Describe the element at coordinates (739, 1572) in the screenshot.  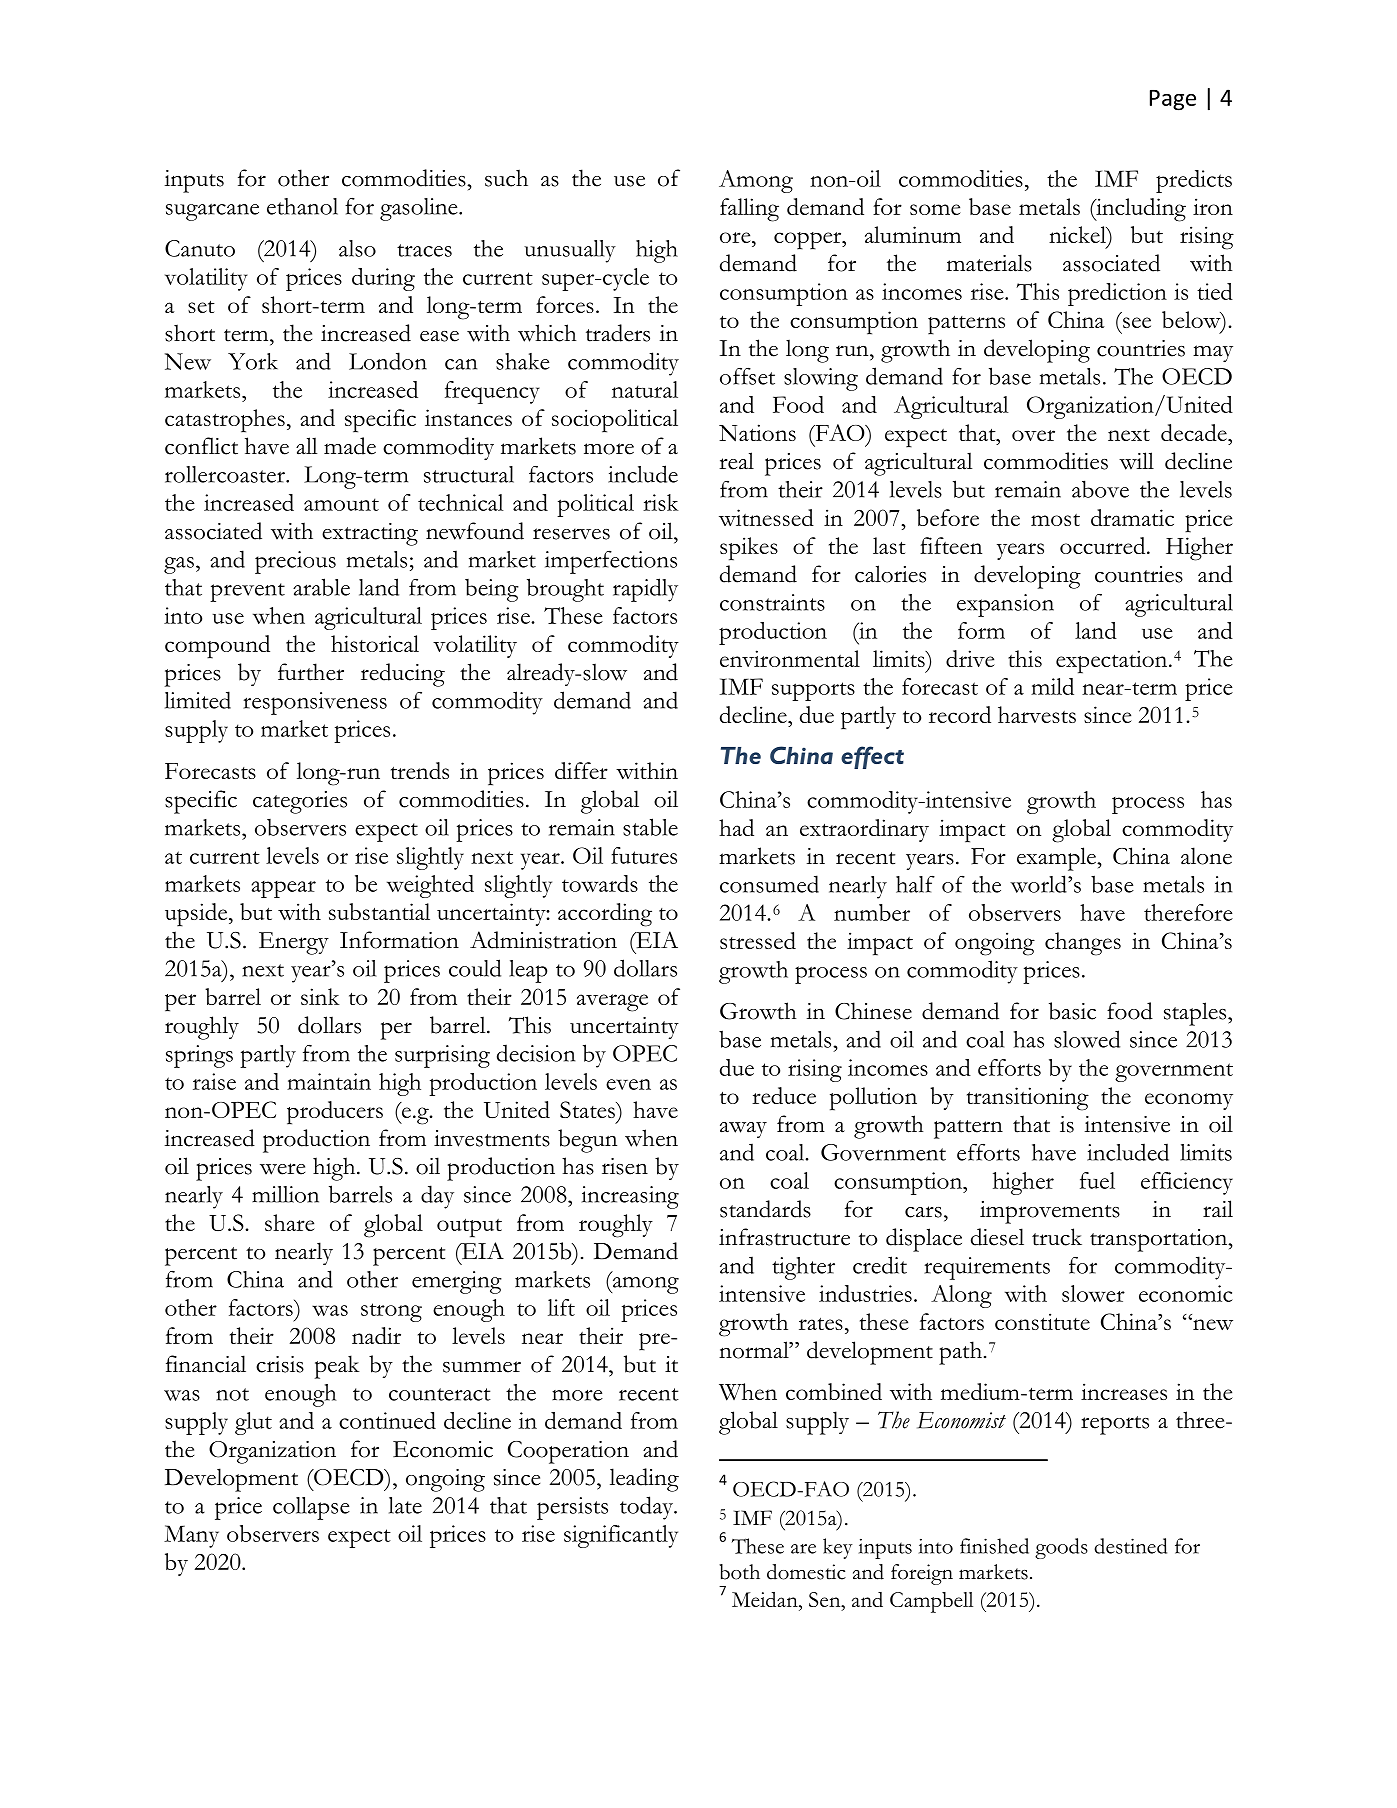
I see `both` at that location.
